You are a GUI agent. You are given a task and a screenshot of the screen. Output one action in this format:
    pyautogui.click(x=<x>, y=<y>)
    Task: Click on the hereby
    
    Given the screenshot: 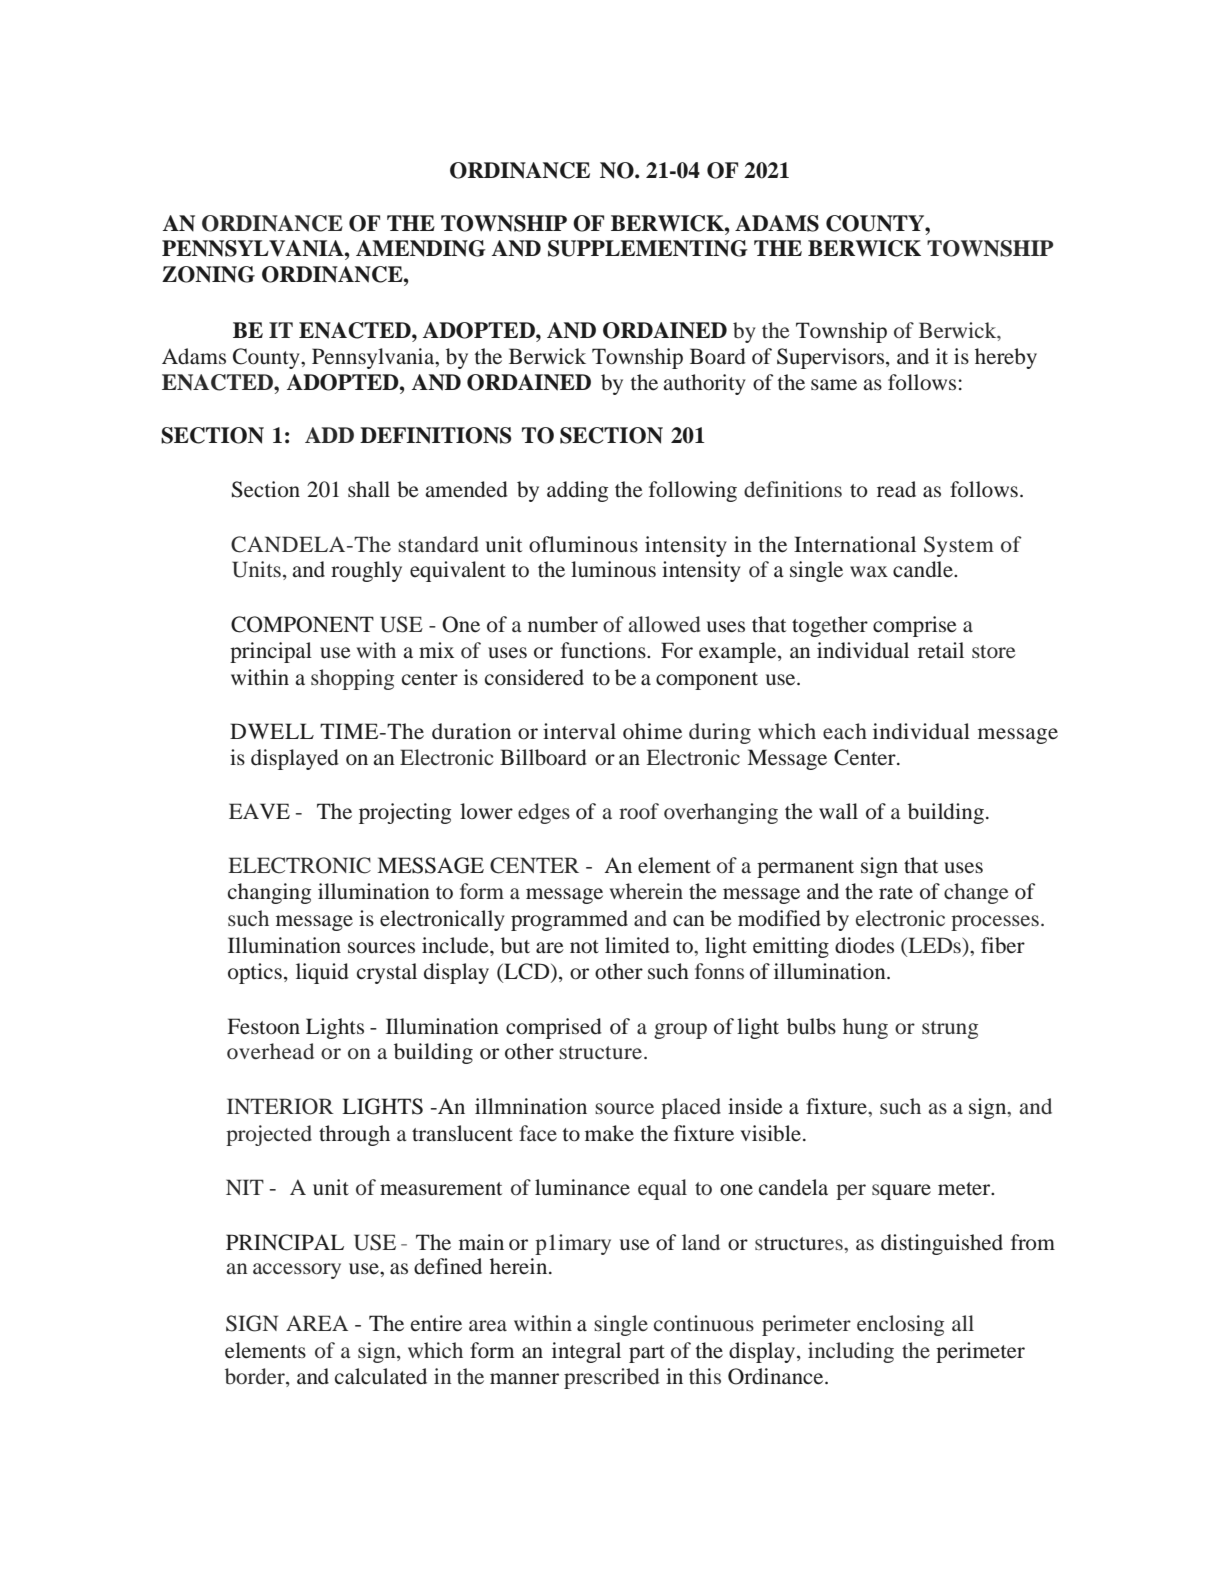 What is the action you would take?
    pyautogui.click(x=1006, y=358)
